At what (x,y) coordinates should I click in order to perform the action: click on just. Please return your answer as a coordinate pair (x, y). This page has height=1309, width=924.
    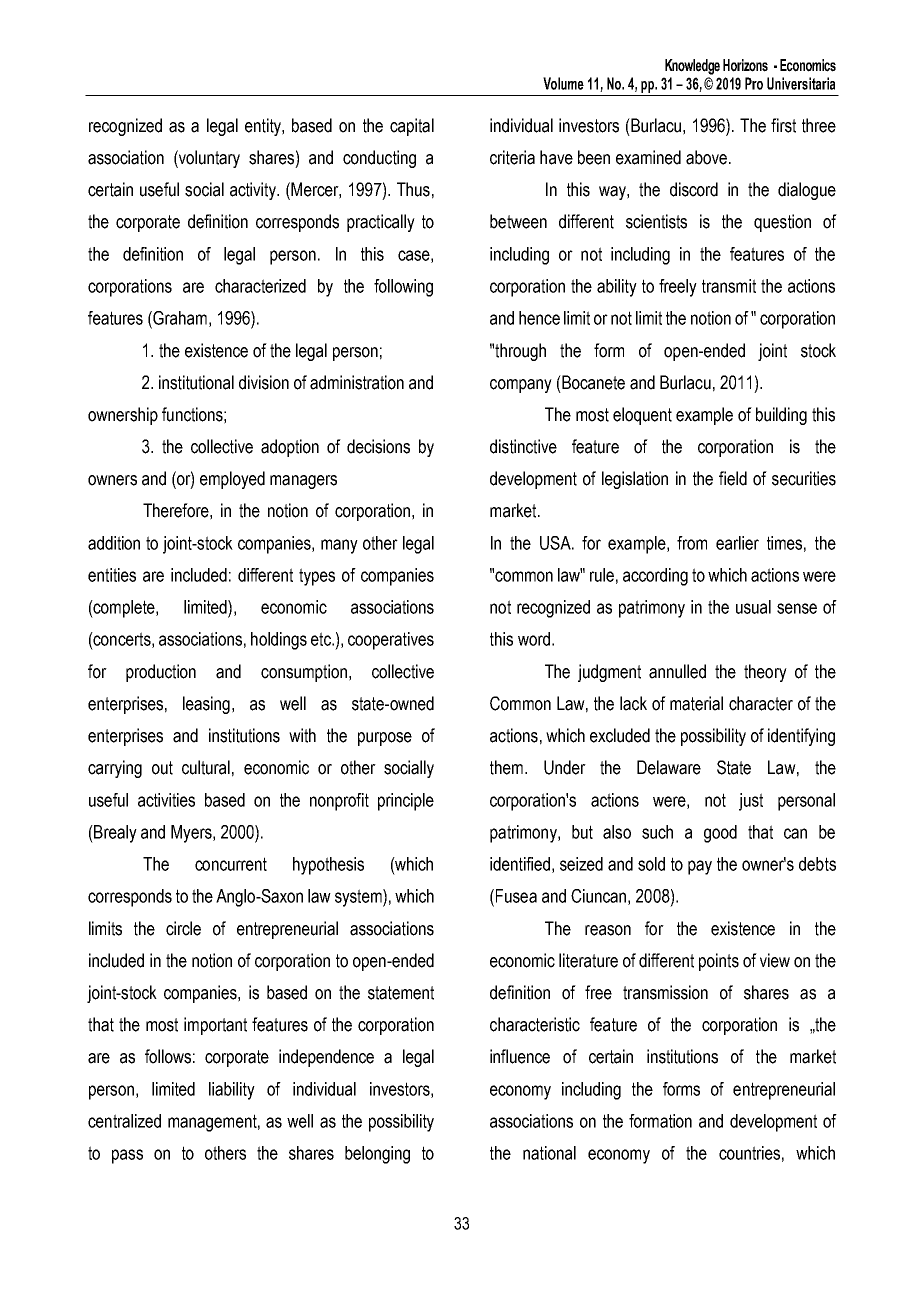
    Looking at the image, I should click on (751, 802).
